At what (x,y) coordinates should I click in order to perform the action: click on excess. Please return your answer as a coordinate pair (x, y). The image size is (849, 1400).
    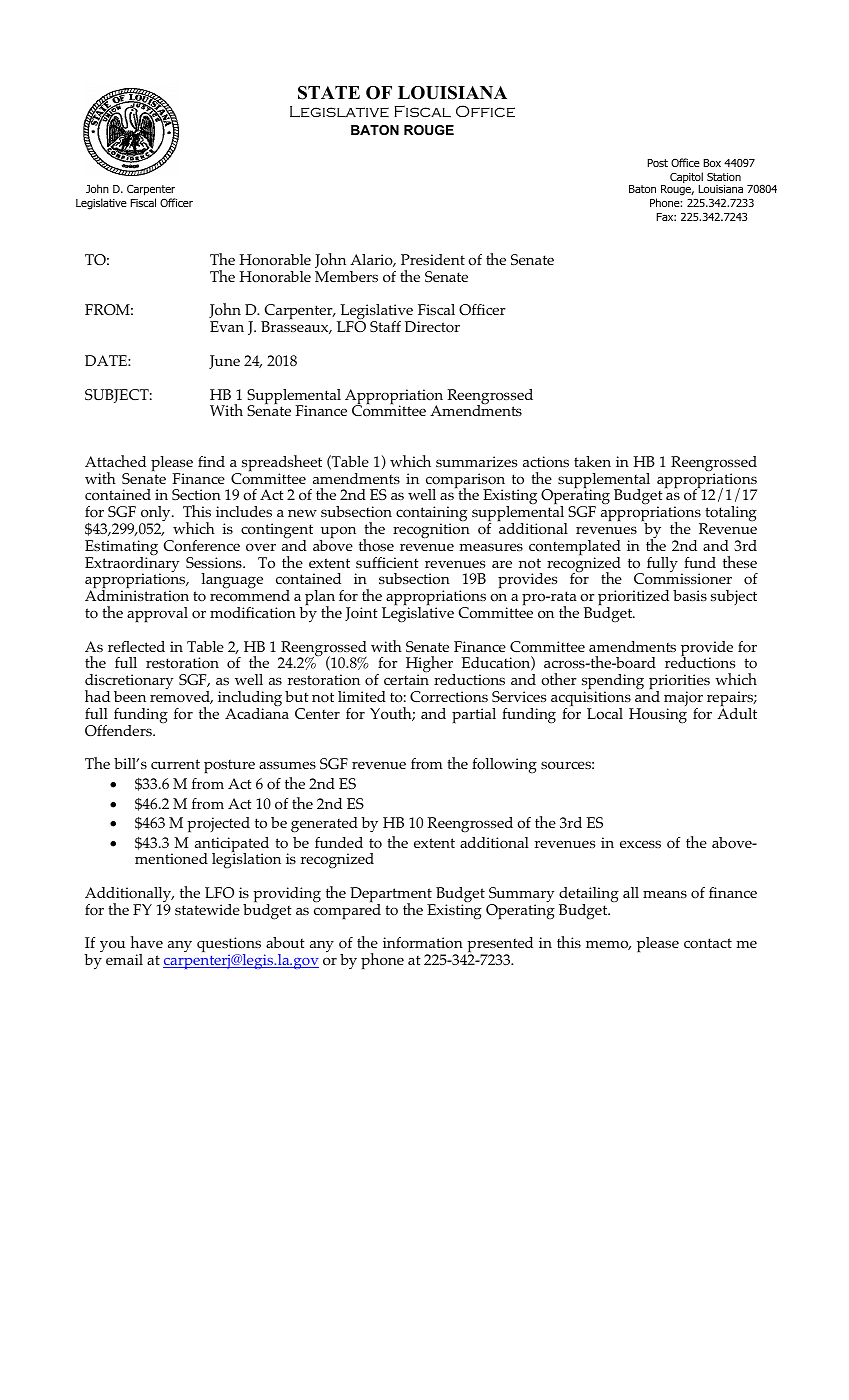
    Looking at the image, I should click on (640, 844).
